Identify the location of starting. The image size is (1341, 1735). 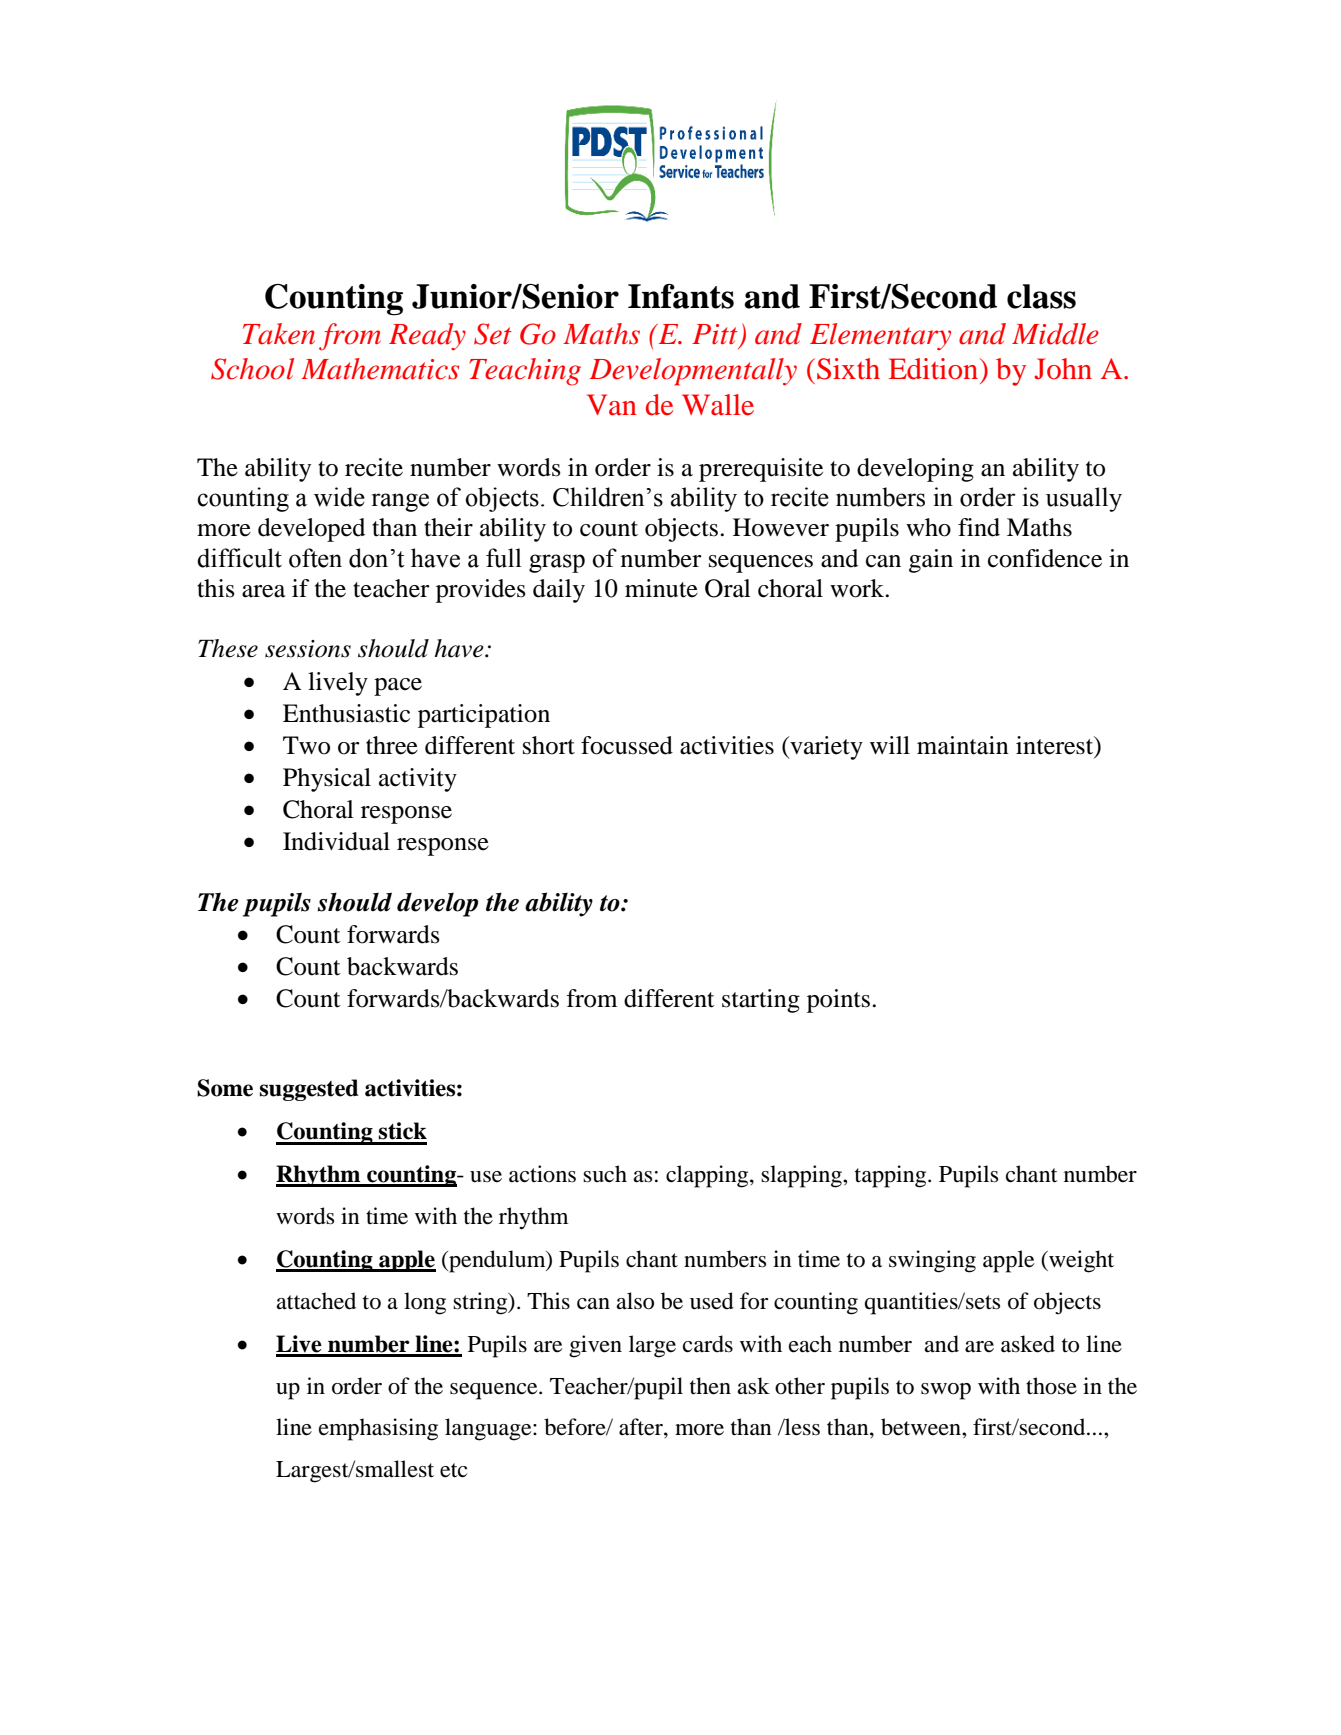
(761, 1001).
